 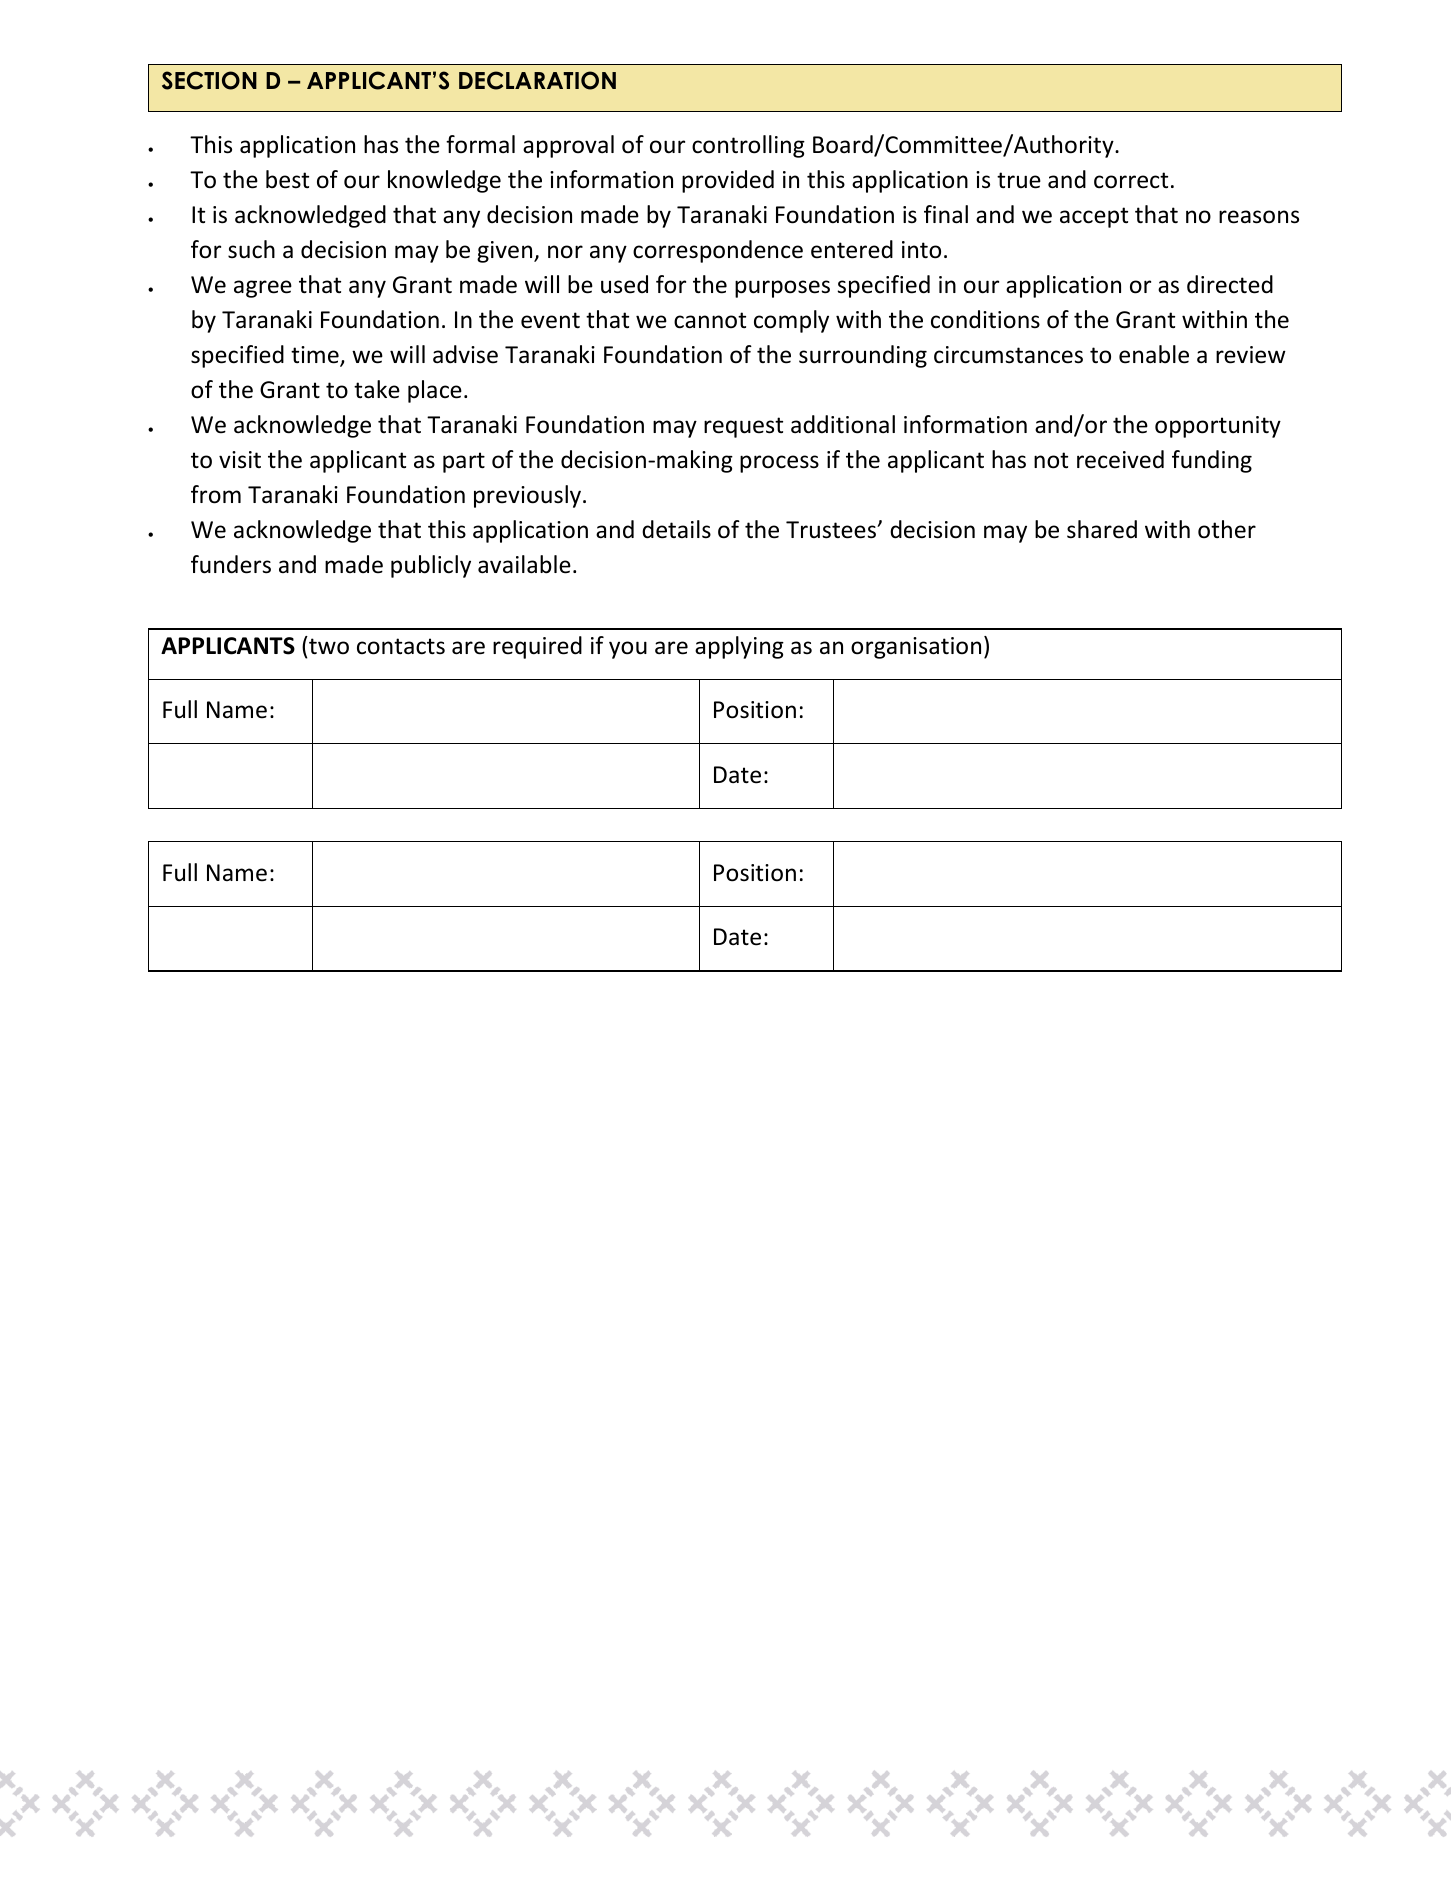 What do you see at coordinates (209, 80) in the page?
I see `SECTION` at bounding box center [209, 80].
